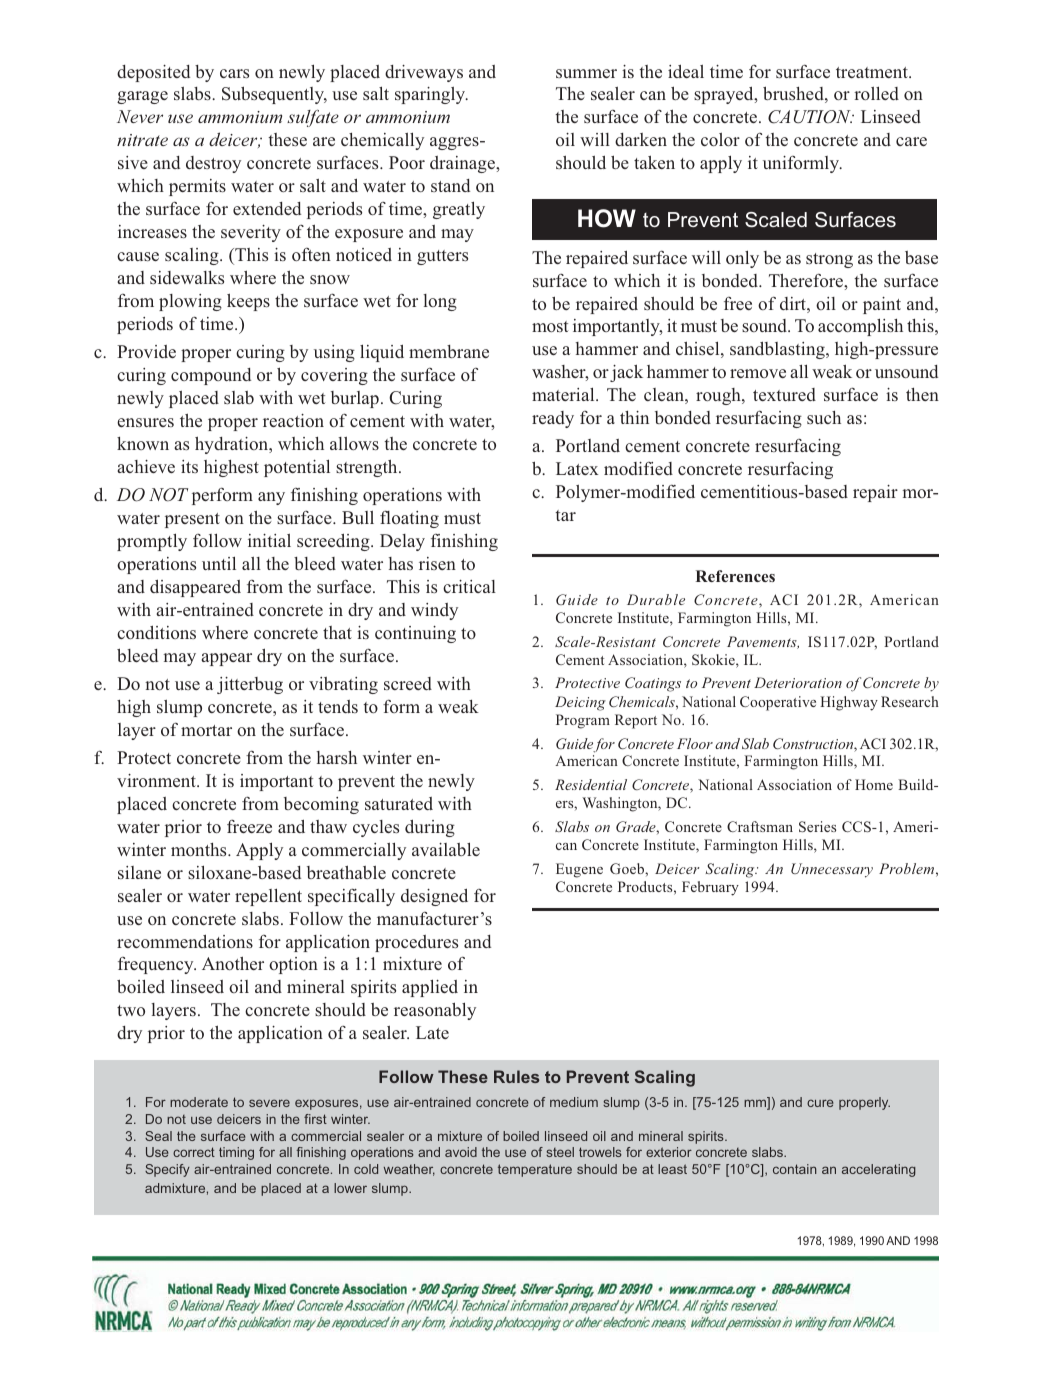 This page has width=1064, height=1377. I want to click on months, so click(200, 849).
